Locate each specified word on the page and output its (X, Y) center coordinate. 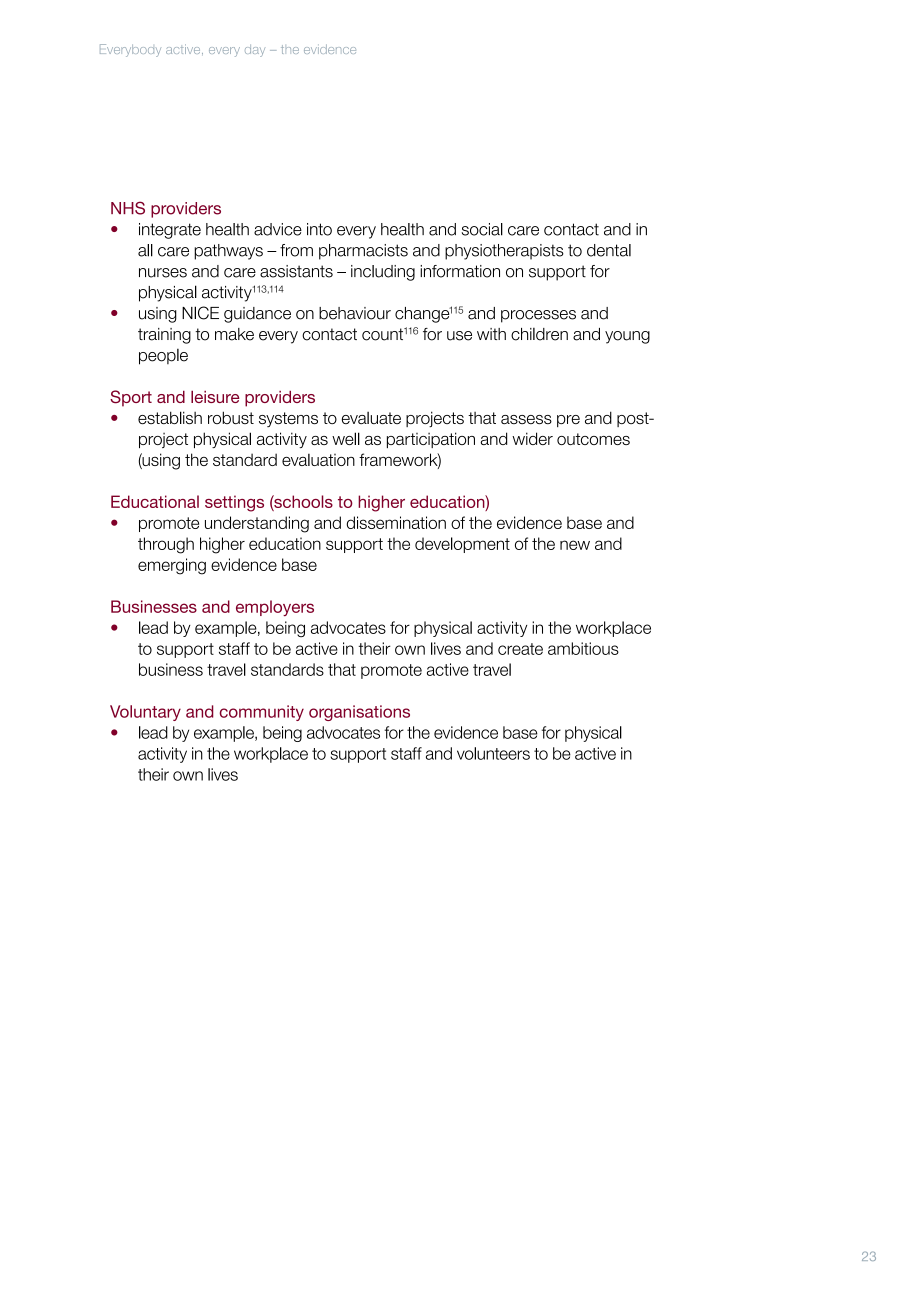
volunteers (493, 753)
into (319, 229)
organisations (359, 713)
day (255, 51)
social (482, 229)
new (575, 545)
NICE (200, 313)
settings (234, 503)
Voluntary (145, 713)
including (383, 273)
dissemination (396, 522)
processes (538, 316)
